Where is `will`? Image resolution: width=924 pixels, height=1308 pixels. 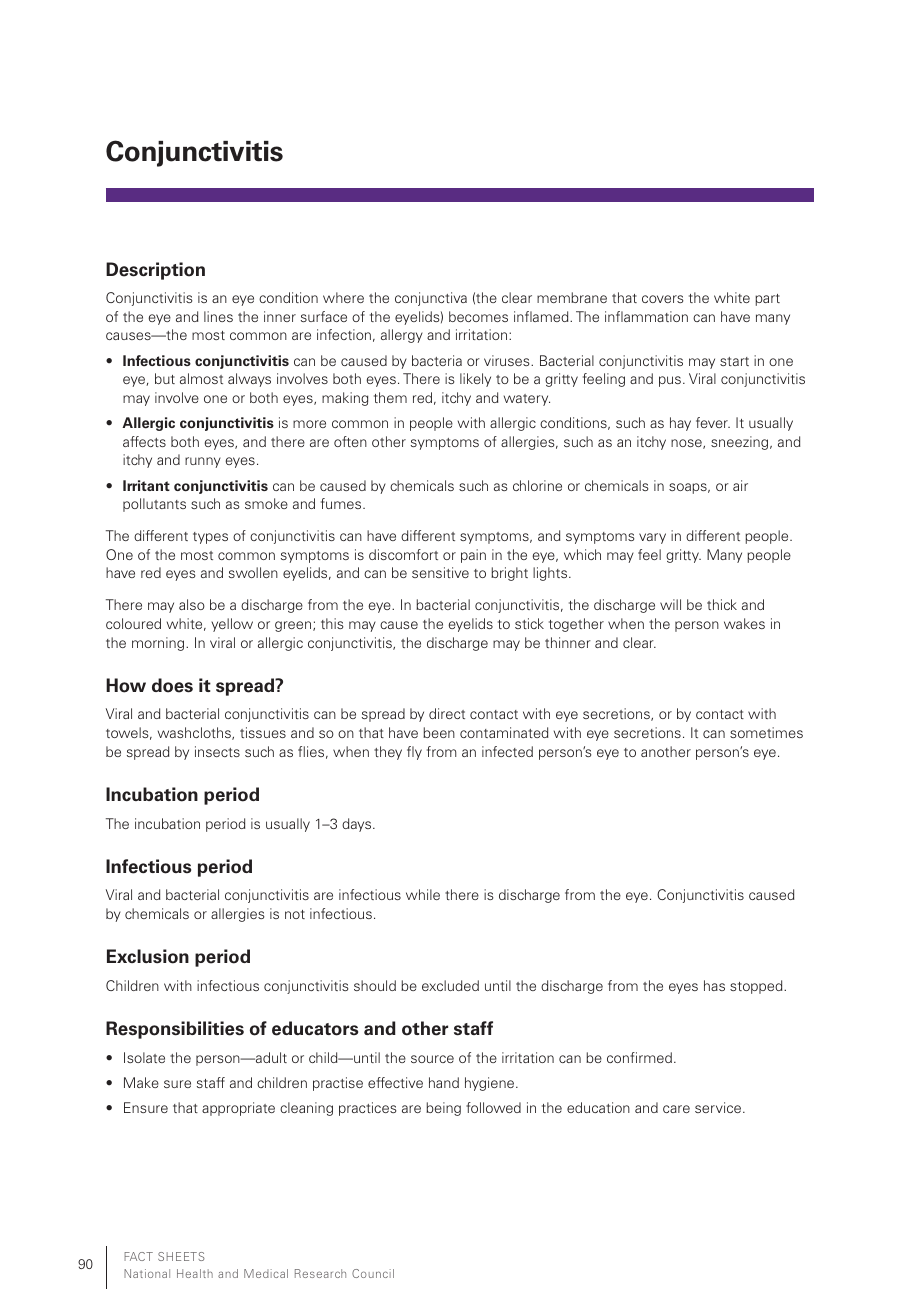
will is located at coordinates (670, 604).
